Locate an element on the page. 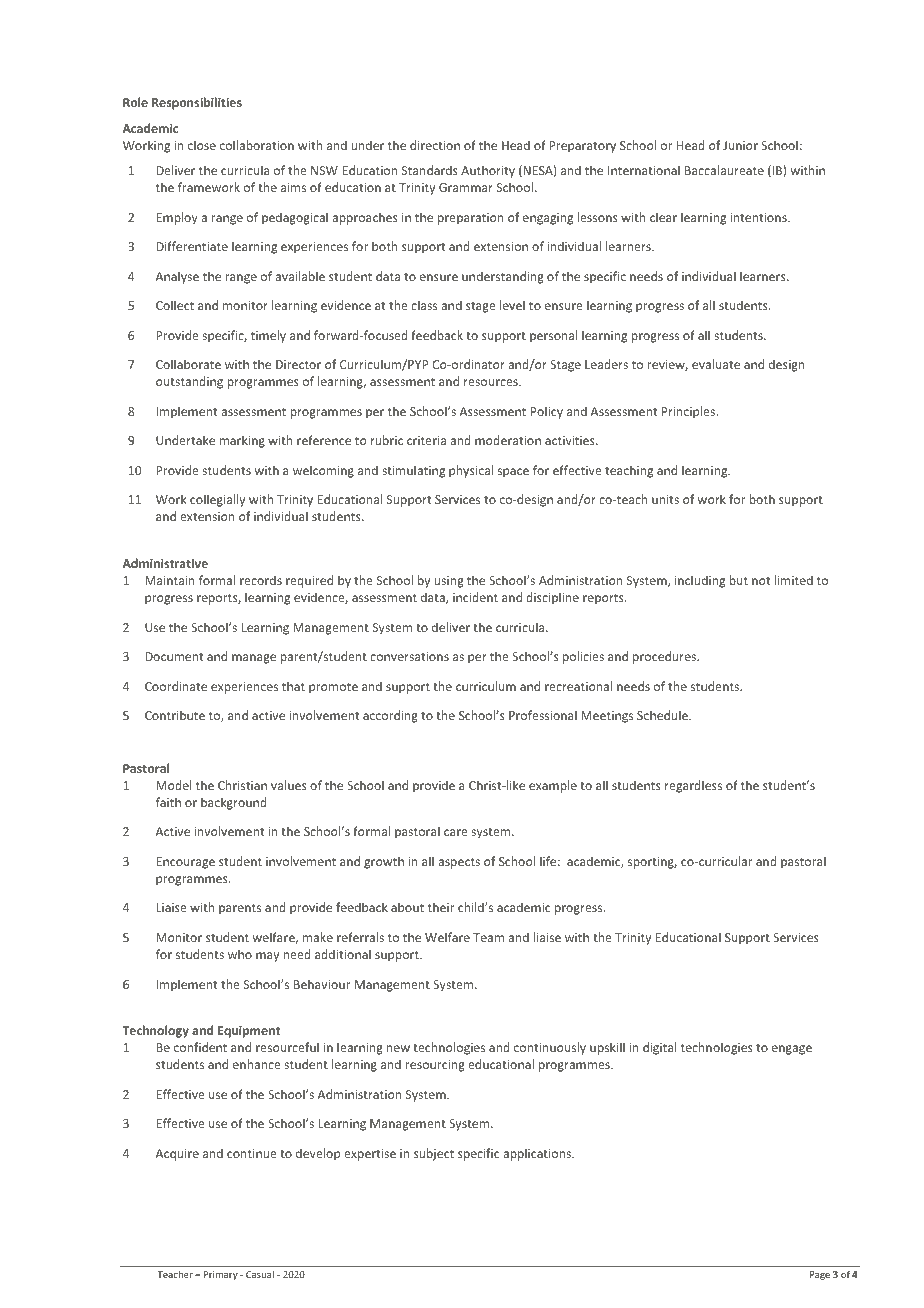  Encourage is located at coordinates (185, 863).
